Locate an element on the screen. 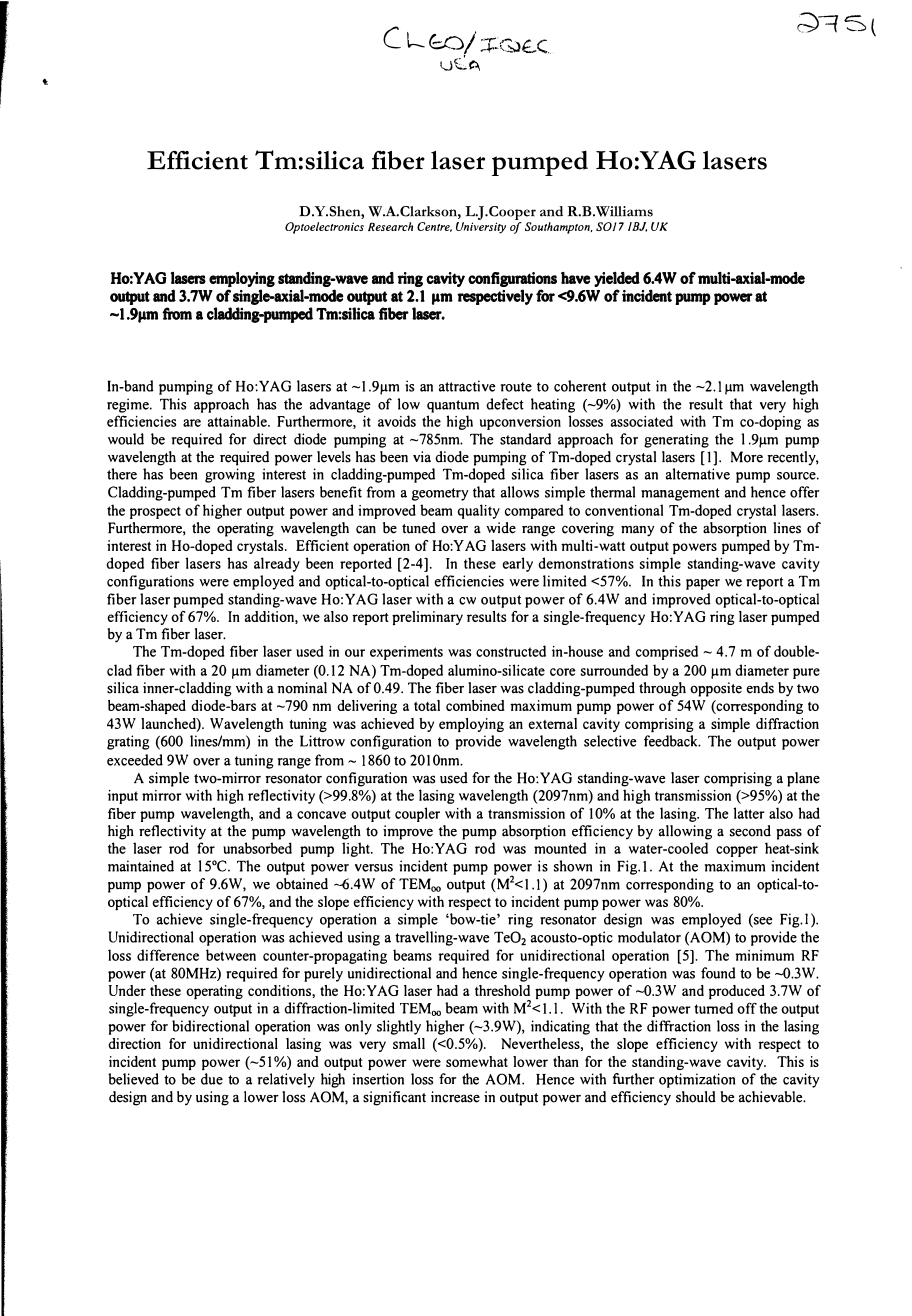 This screenshot has width=912, height=1316. somewhat is located at coordinates (477, 1061).
